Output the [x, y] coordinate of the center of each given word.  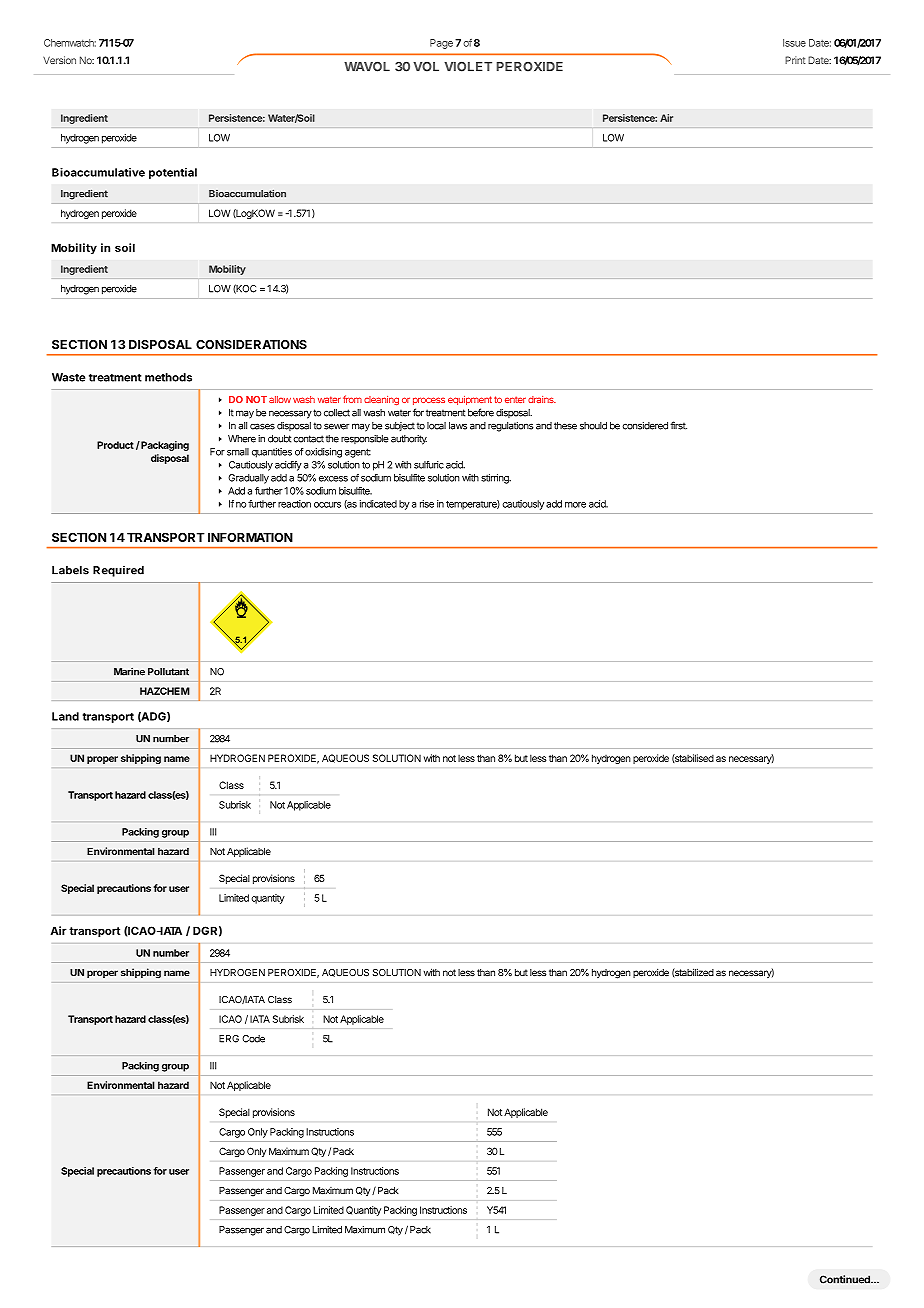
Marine [129, 671]
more [575, 505]
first [678, 425]
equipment [470, 400]
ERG [229, 1039]
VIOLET [468, 67]
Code [253, 1039]
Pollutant [168, 672]
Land [65, 716]
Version [59, 60]
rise [427, 504]
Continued [846, 1279]
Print [795, 60]
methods [168, 377]
